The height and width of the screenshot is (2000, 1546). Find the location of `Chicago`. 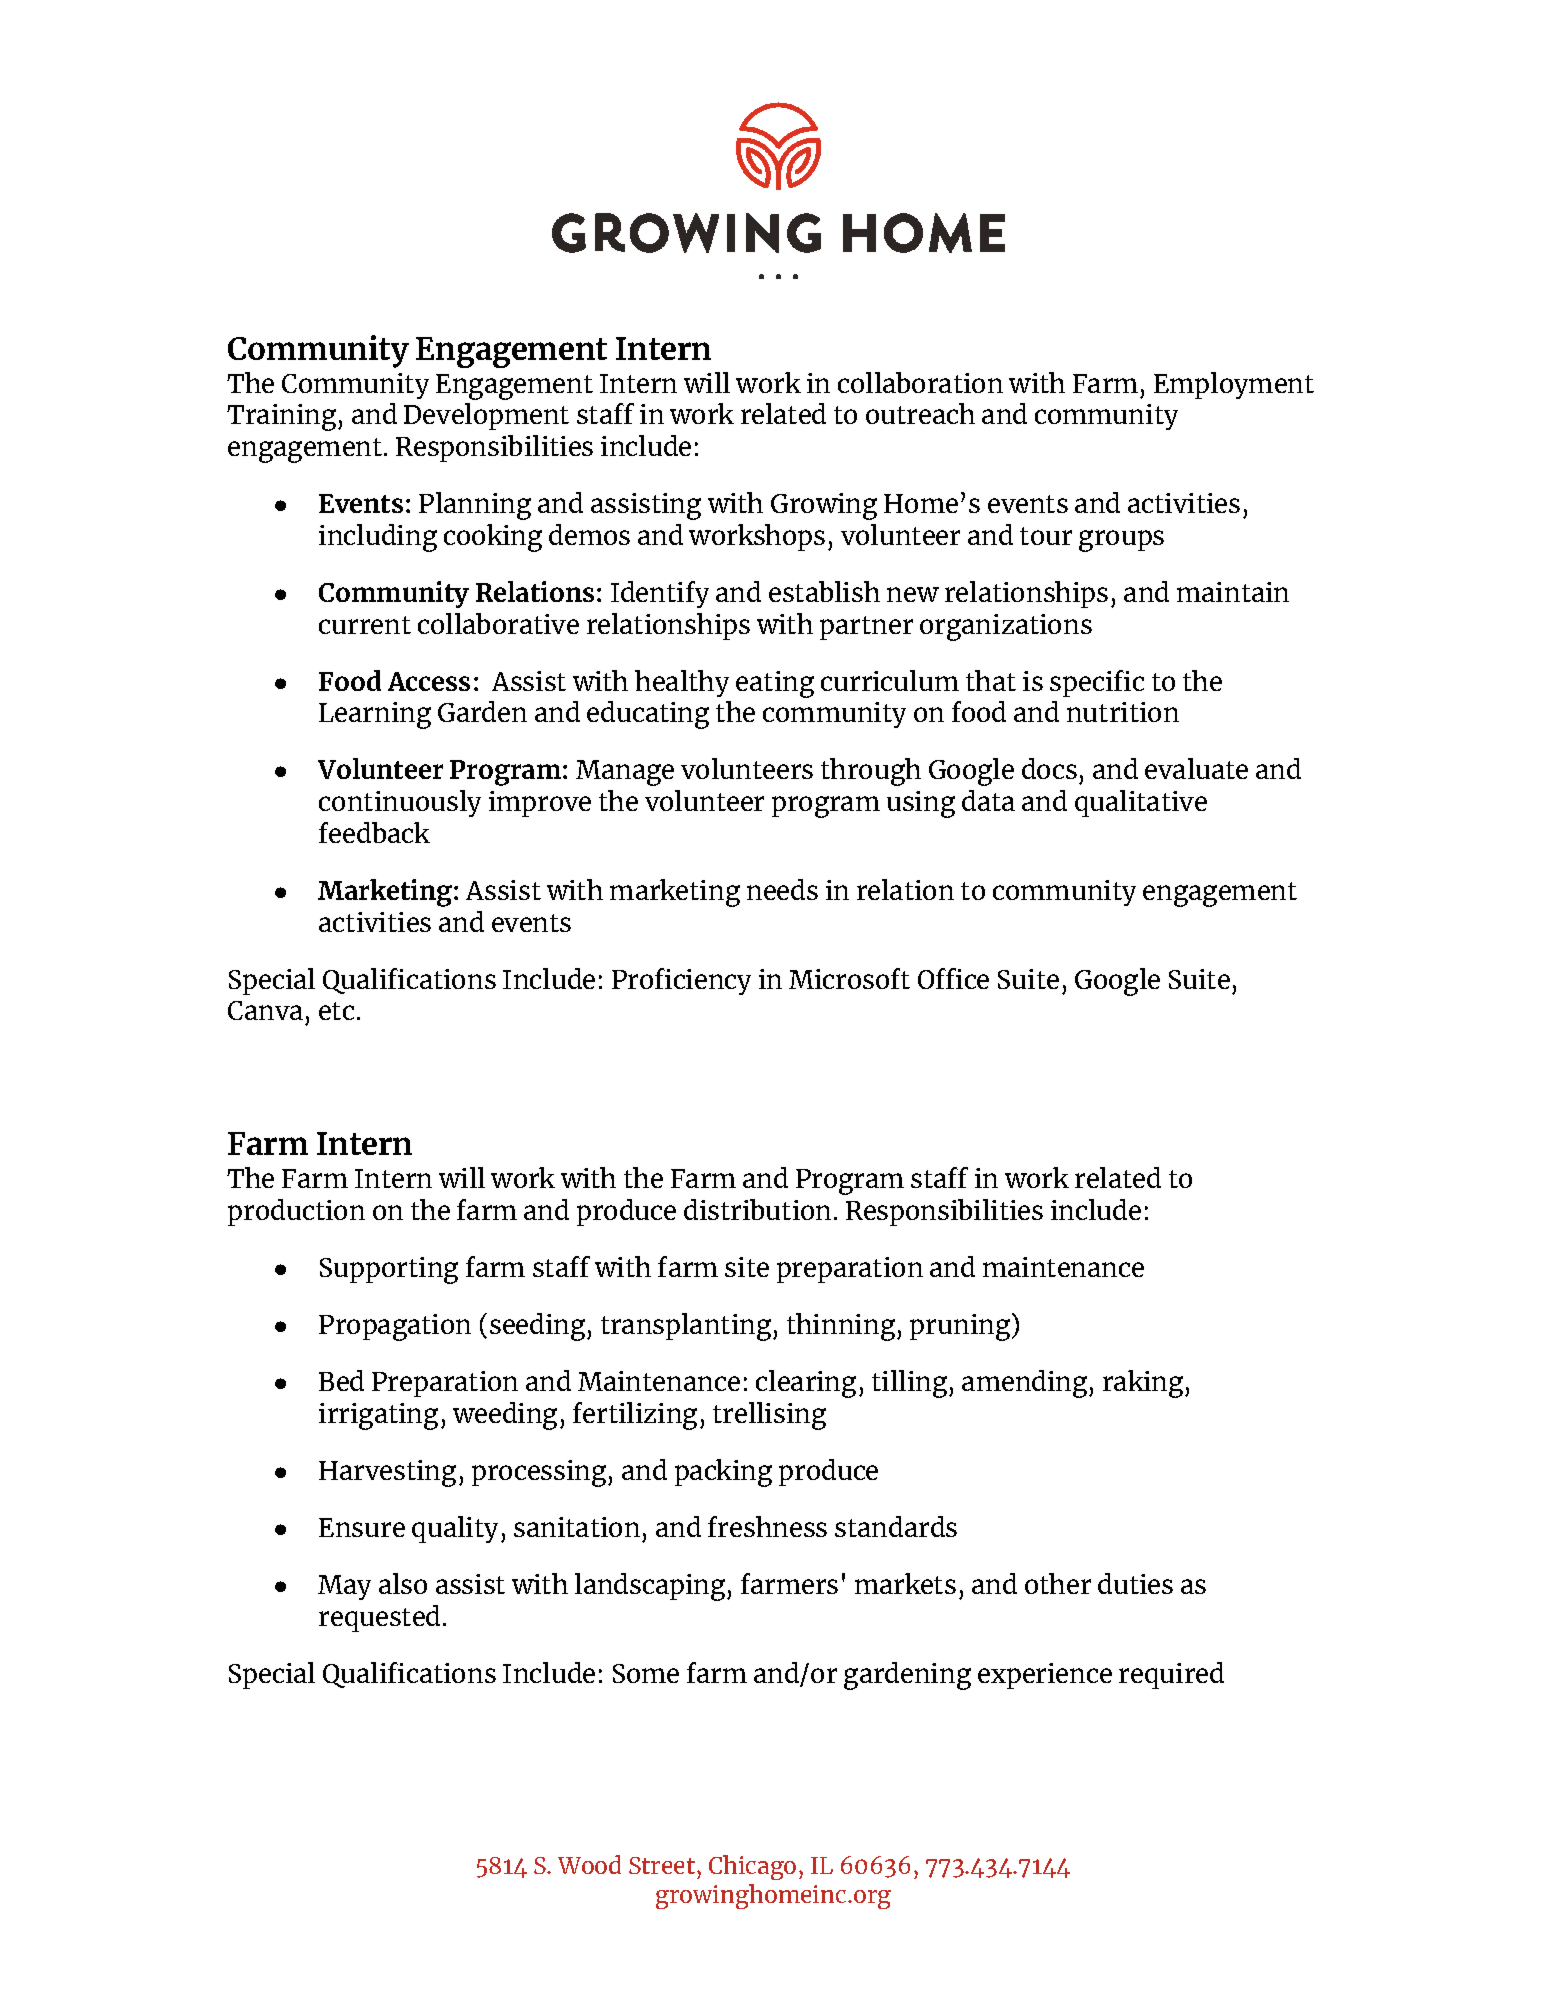

Chicago is located at coordinates (752, 1867).
